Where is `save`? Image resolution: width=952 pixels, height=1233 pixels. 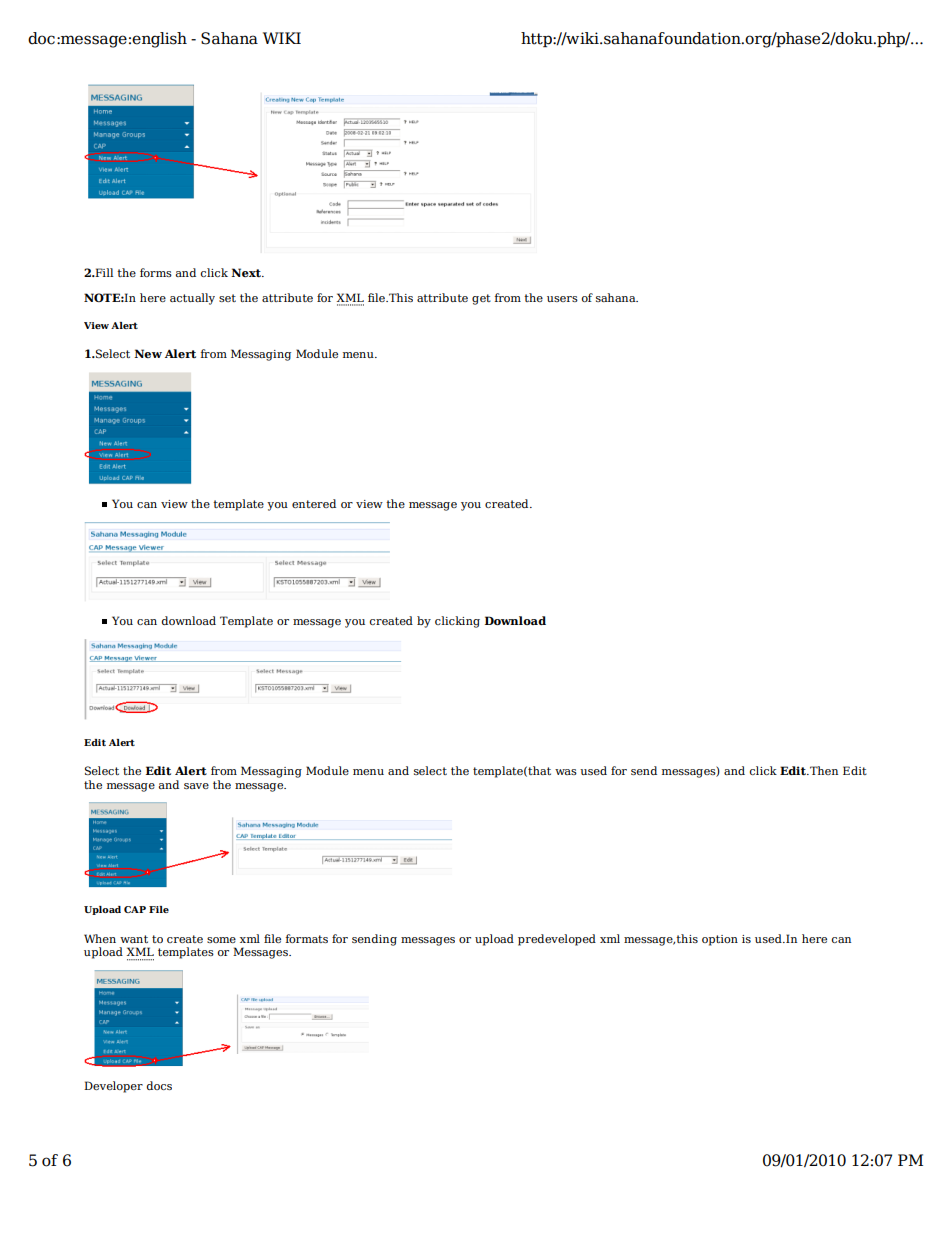
save is located at coordinates (196, 786).
